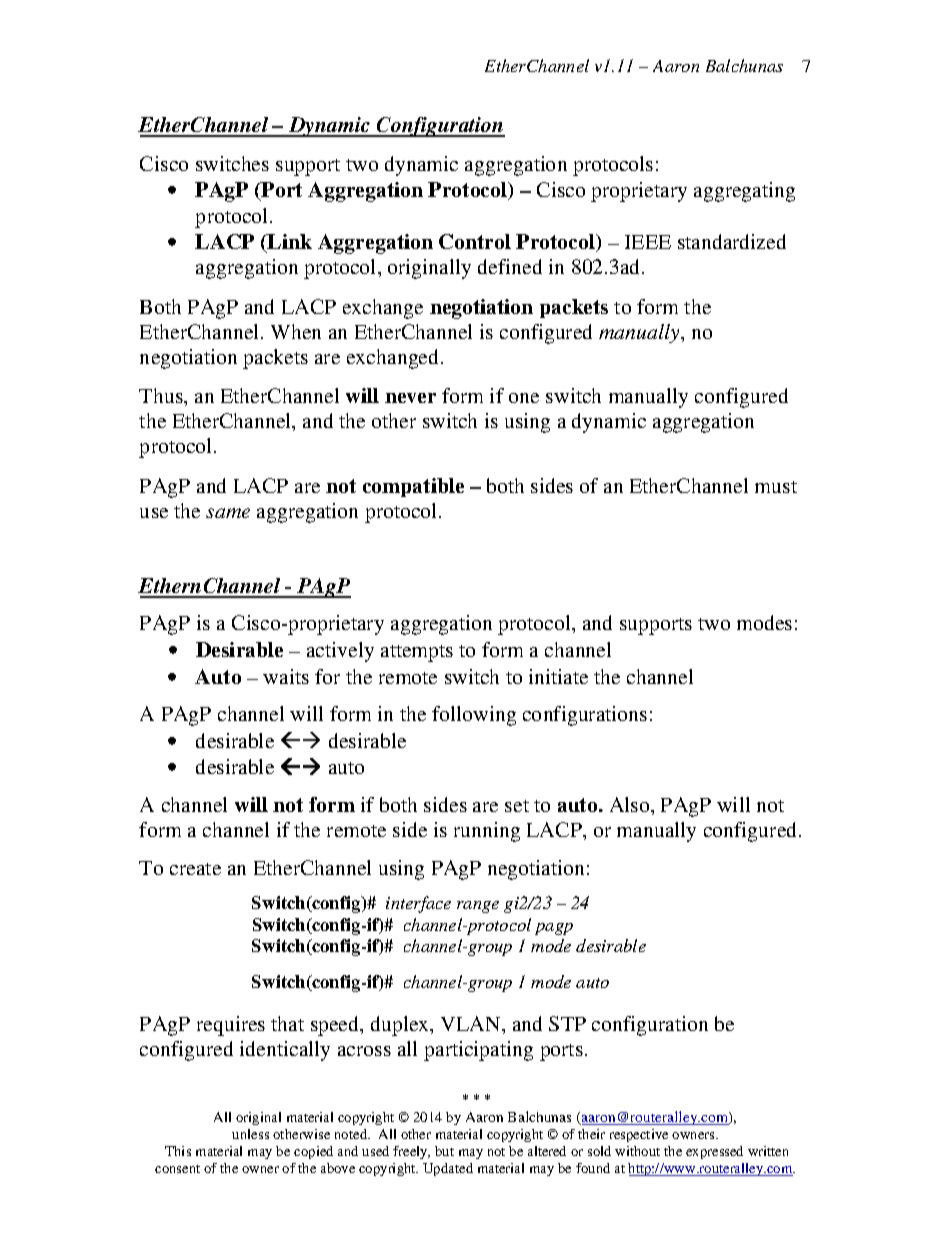 This screenshot has height=1233, width=952. I want to click on unless, so click(250, 1134).
